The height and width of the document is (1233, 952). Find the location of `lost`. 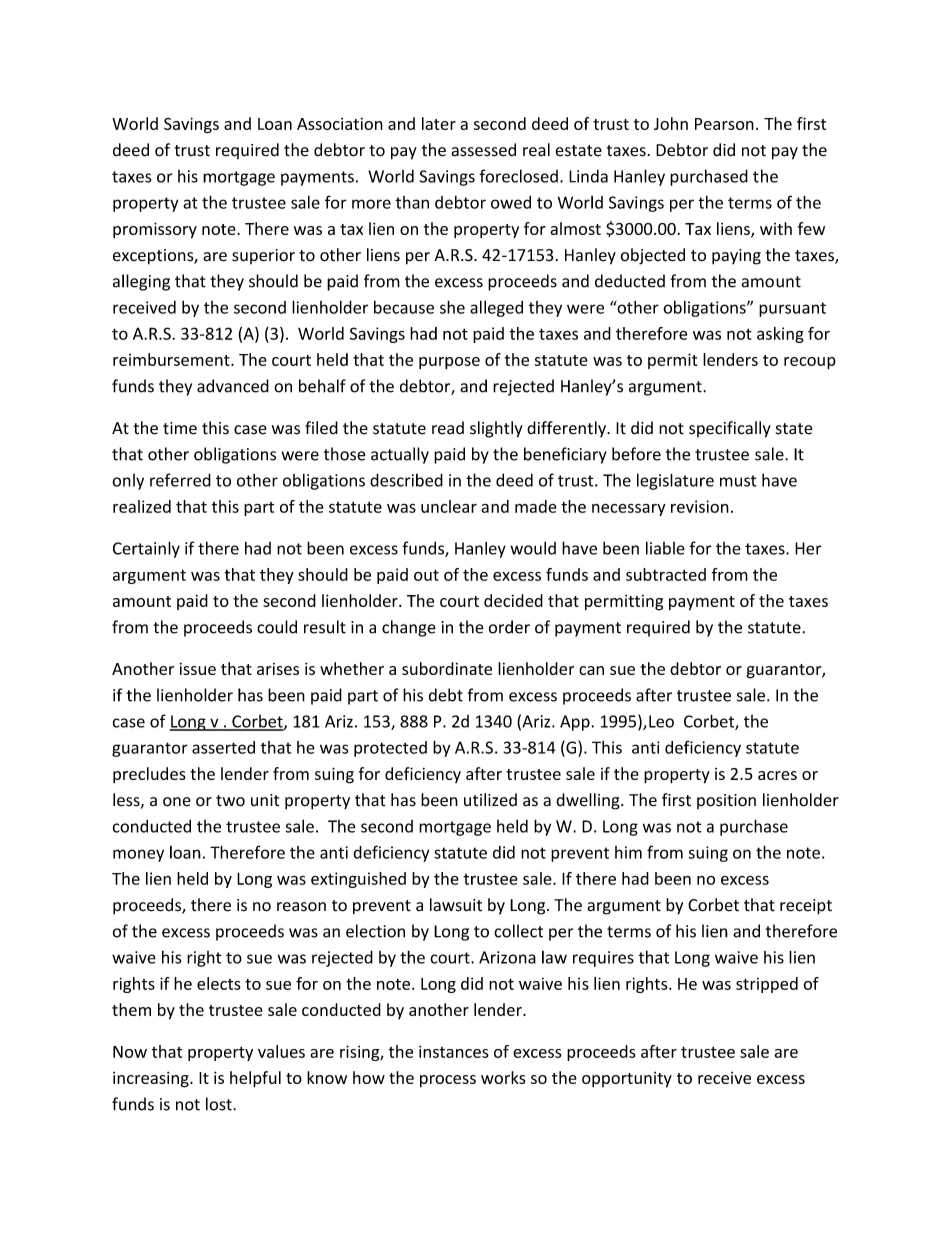

lost is located at coordinates (220, 1104).
